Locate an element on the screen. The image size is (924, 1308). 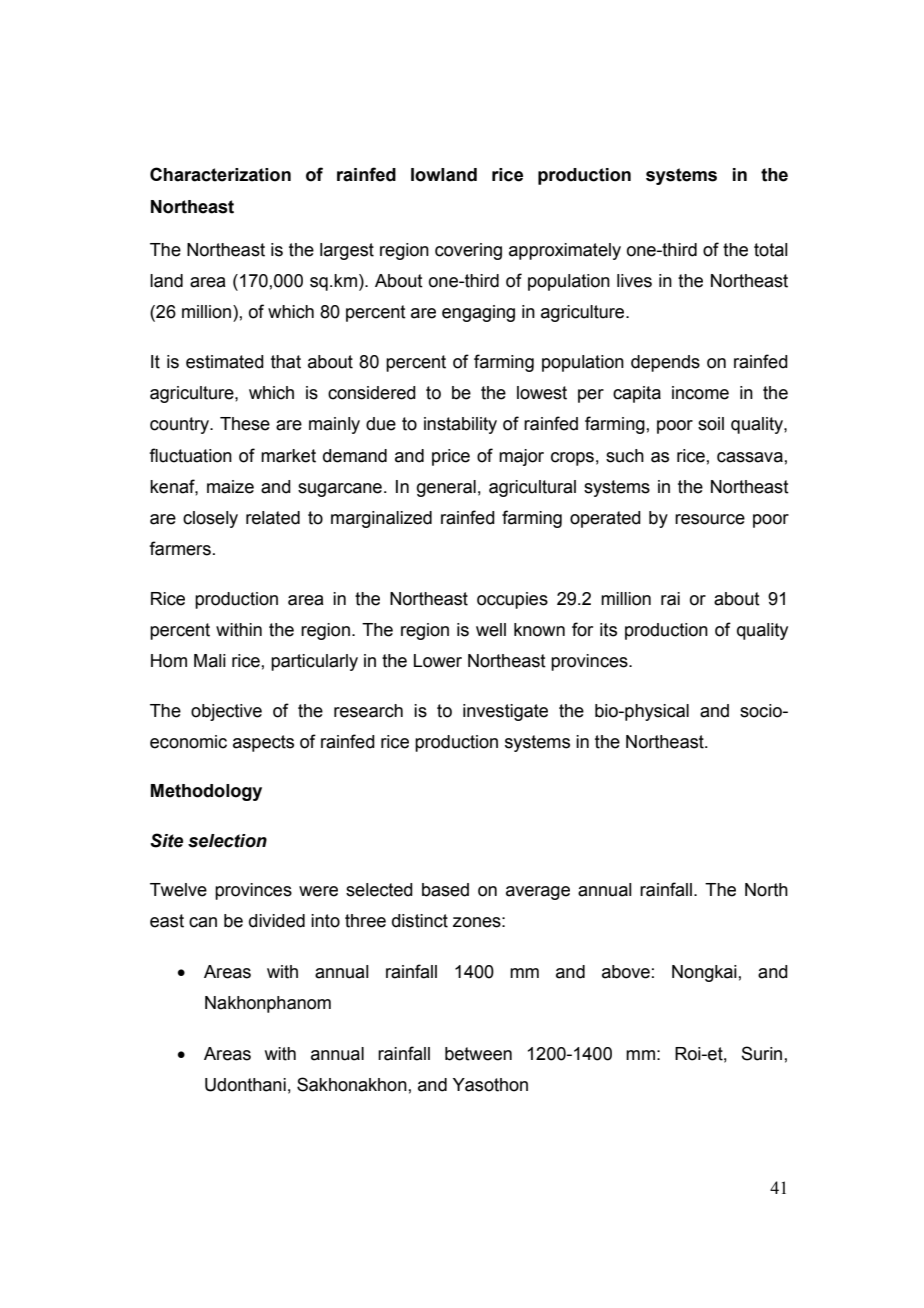
maize is located at coordinates (230, 487).
